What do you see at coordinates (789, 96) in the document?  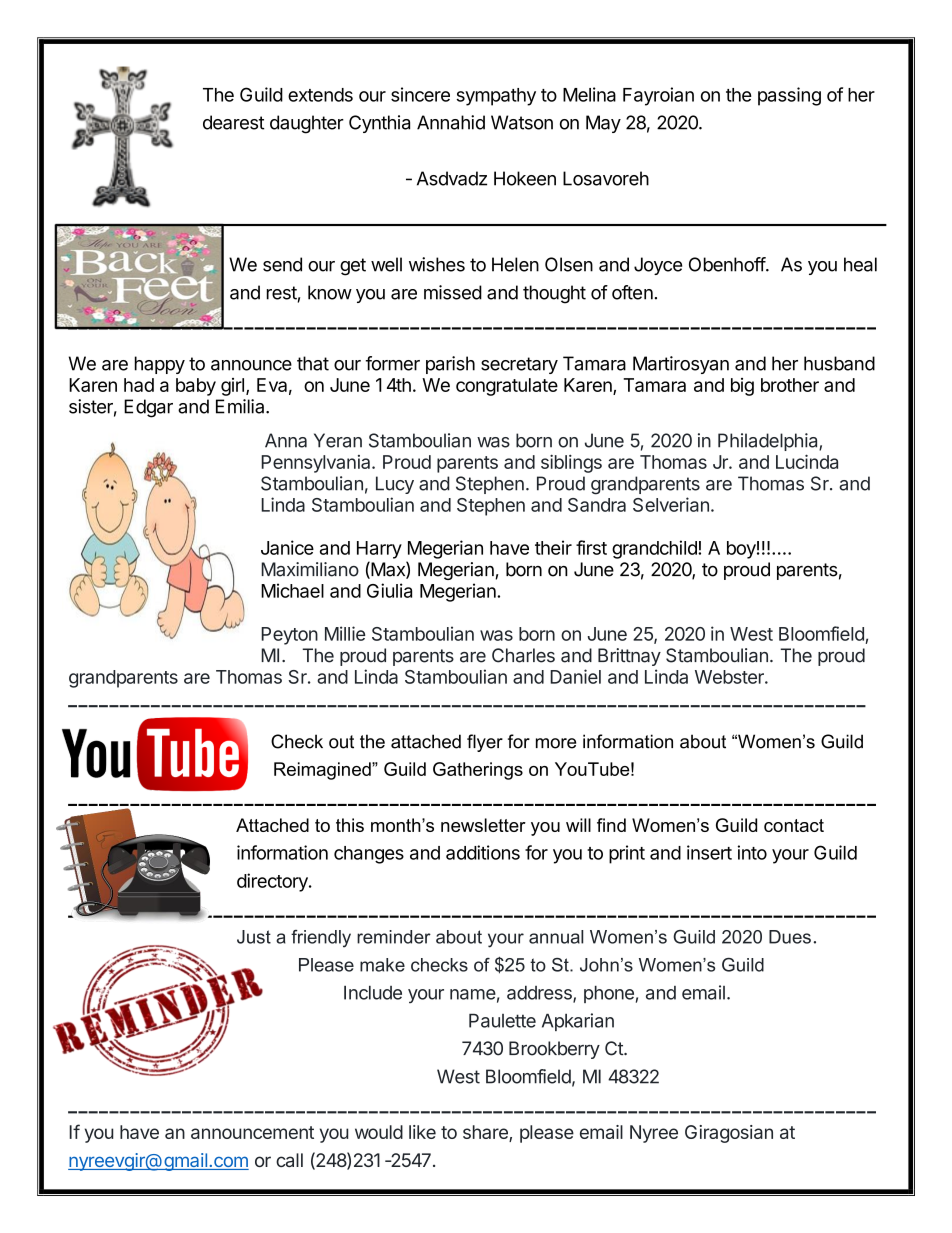 I see `passing` at bounding box center [789, 96].
